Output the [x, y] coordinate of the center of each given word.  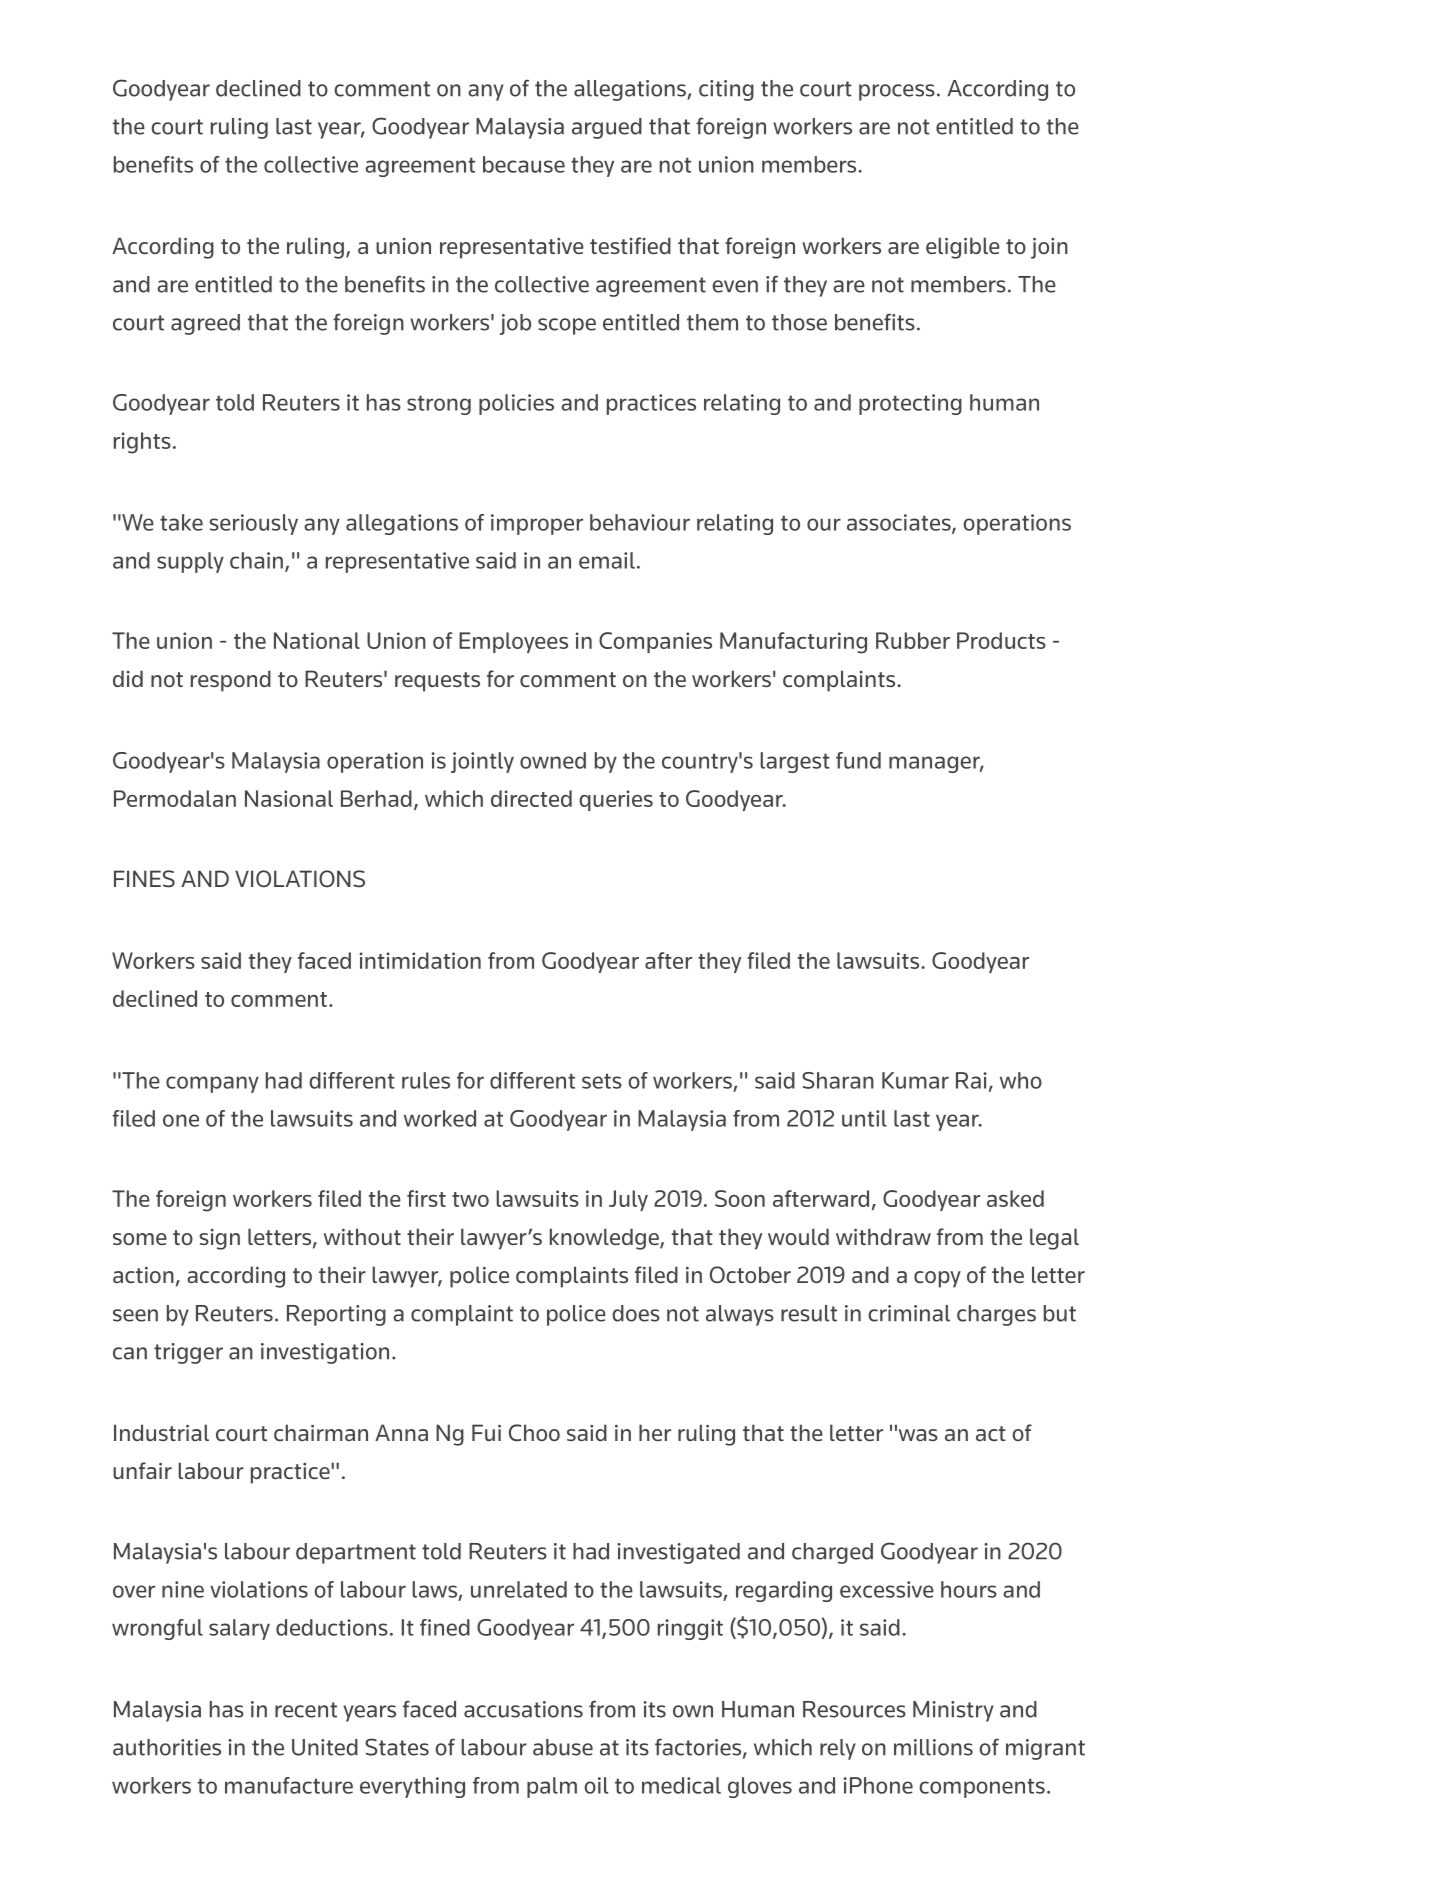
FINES [144, 879]
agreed [205, 324]
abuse [563, 1747]
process [897, 92]
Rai [971, 1080]
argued [607, 128]
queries [616, 800]
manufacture [289, 1785]
